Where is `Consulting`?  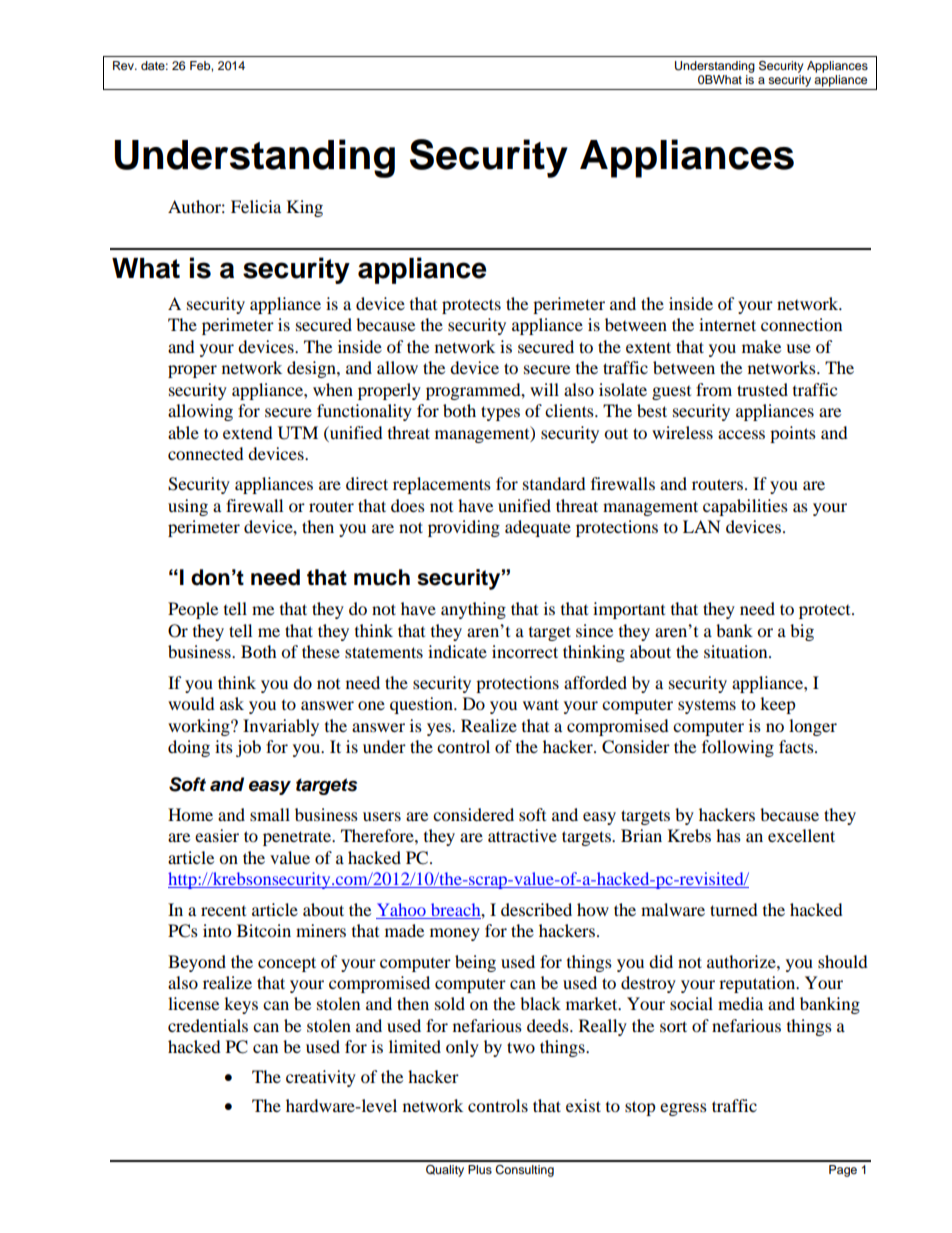
Consulting is located at coordinates (524, 1171).
